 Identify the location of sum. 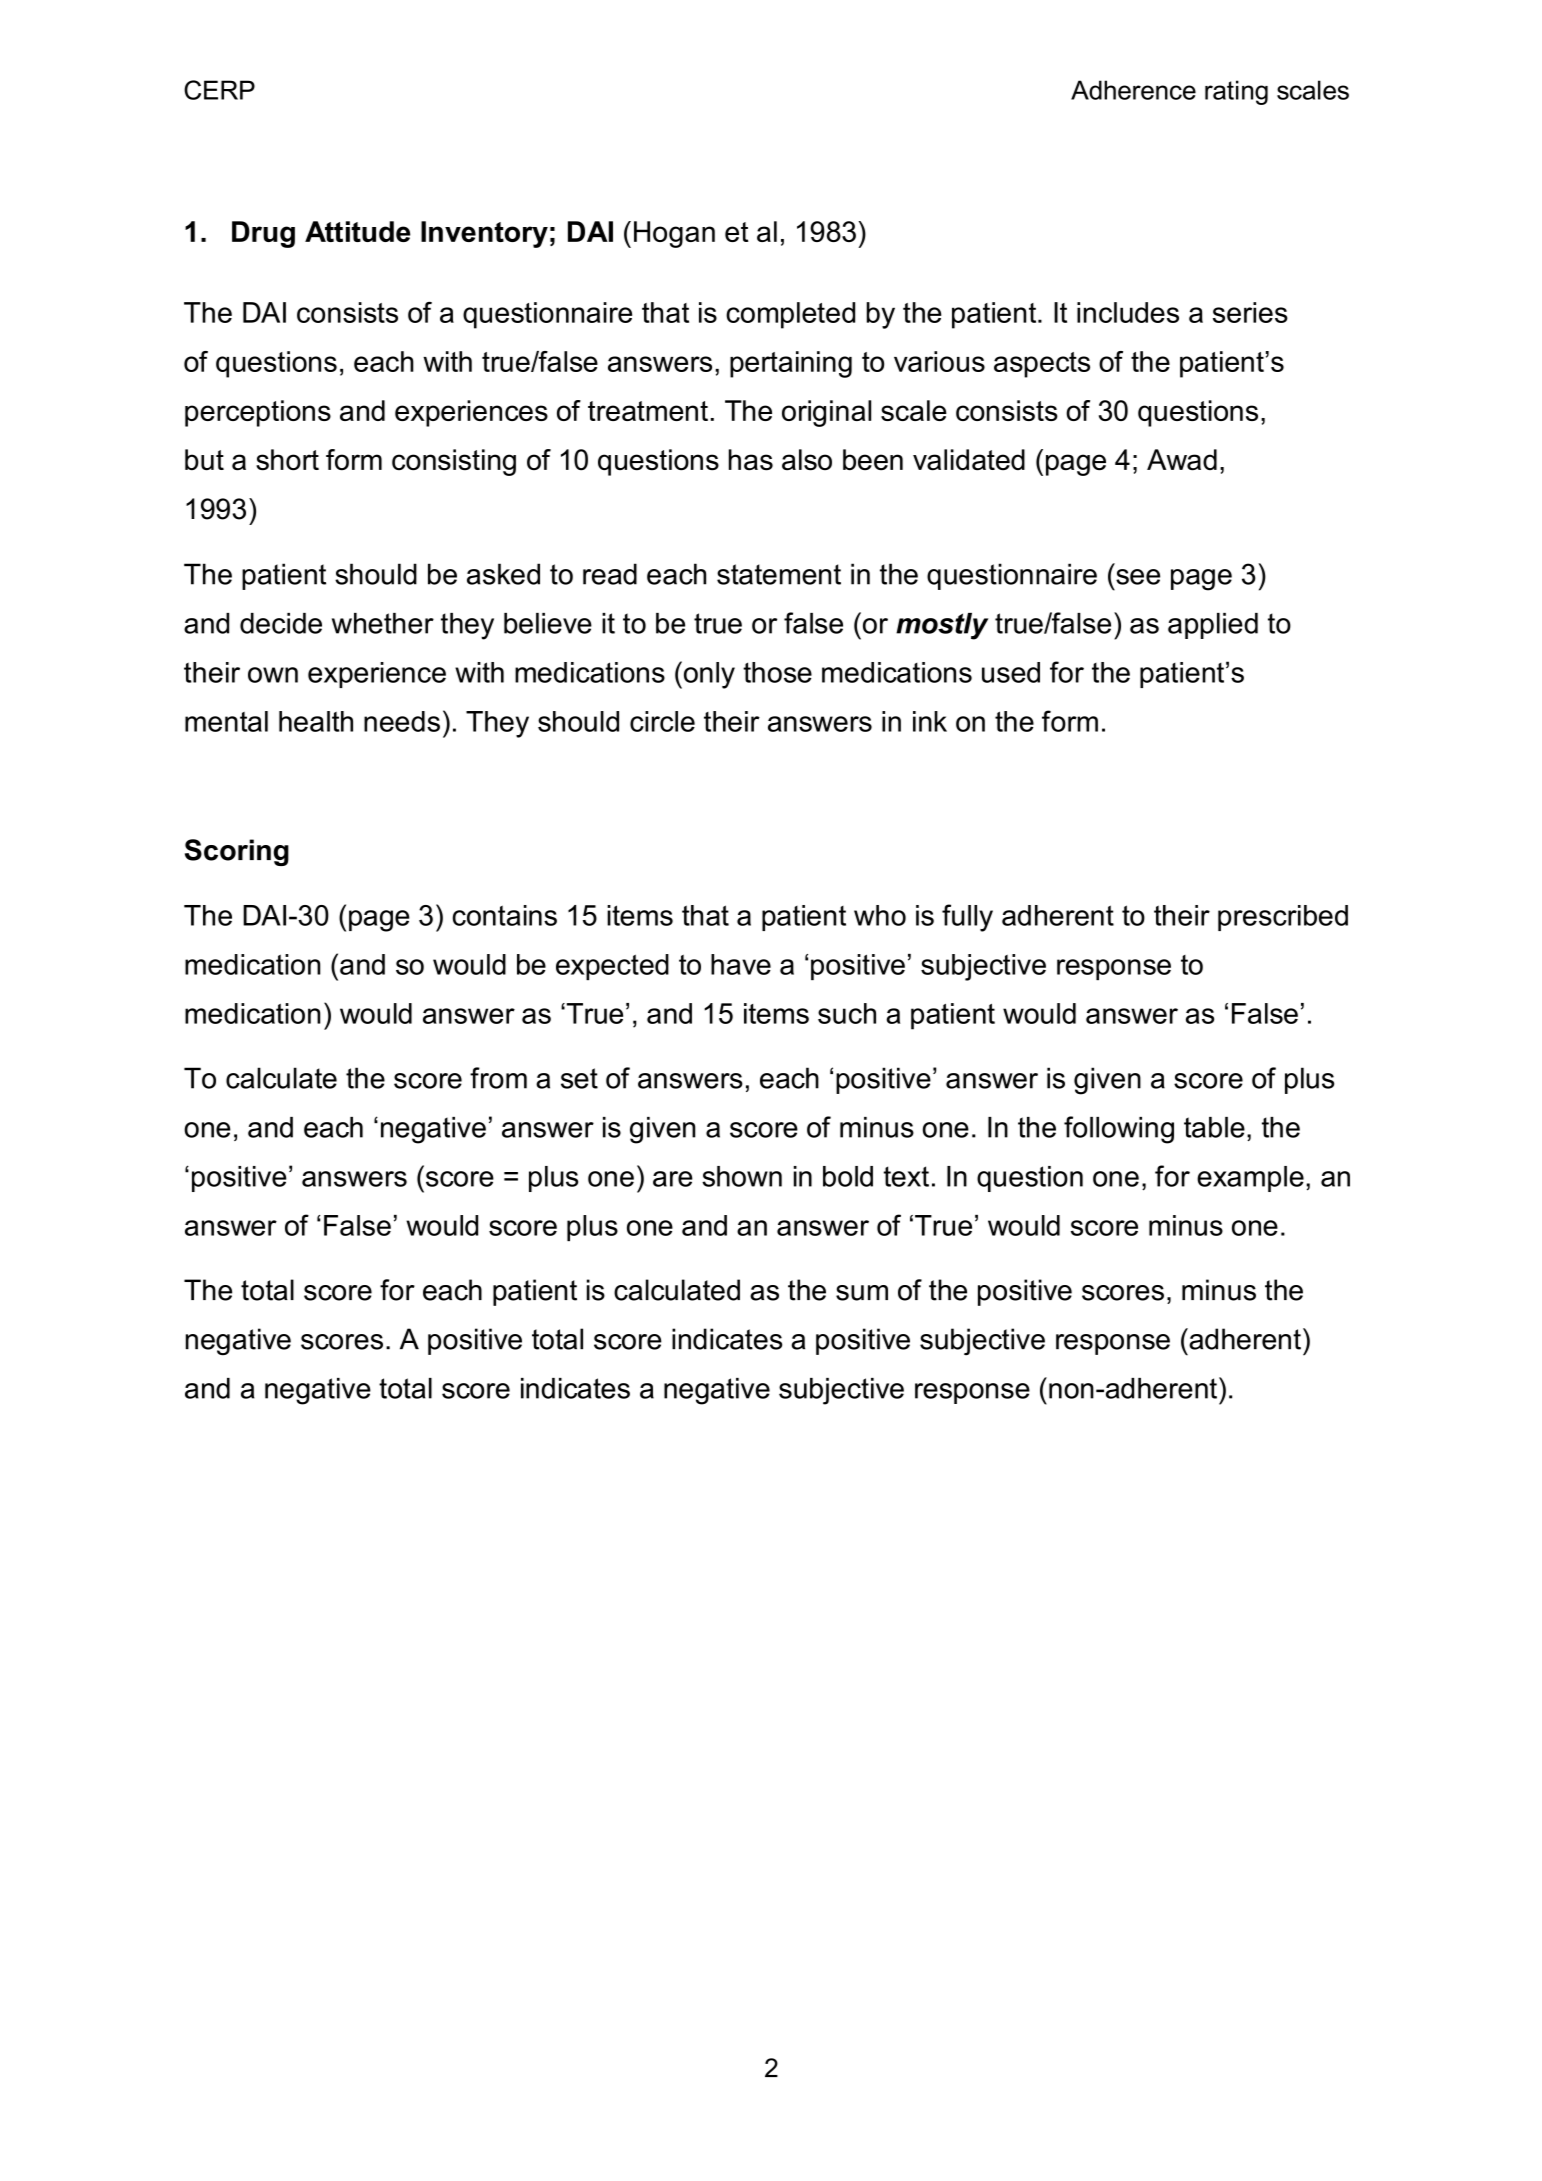
(862, 1293).
